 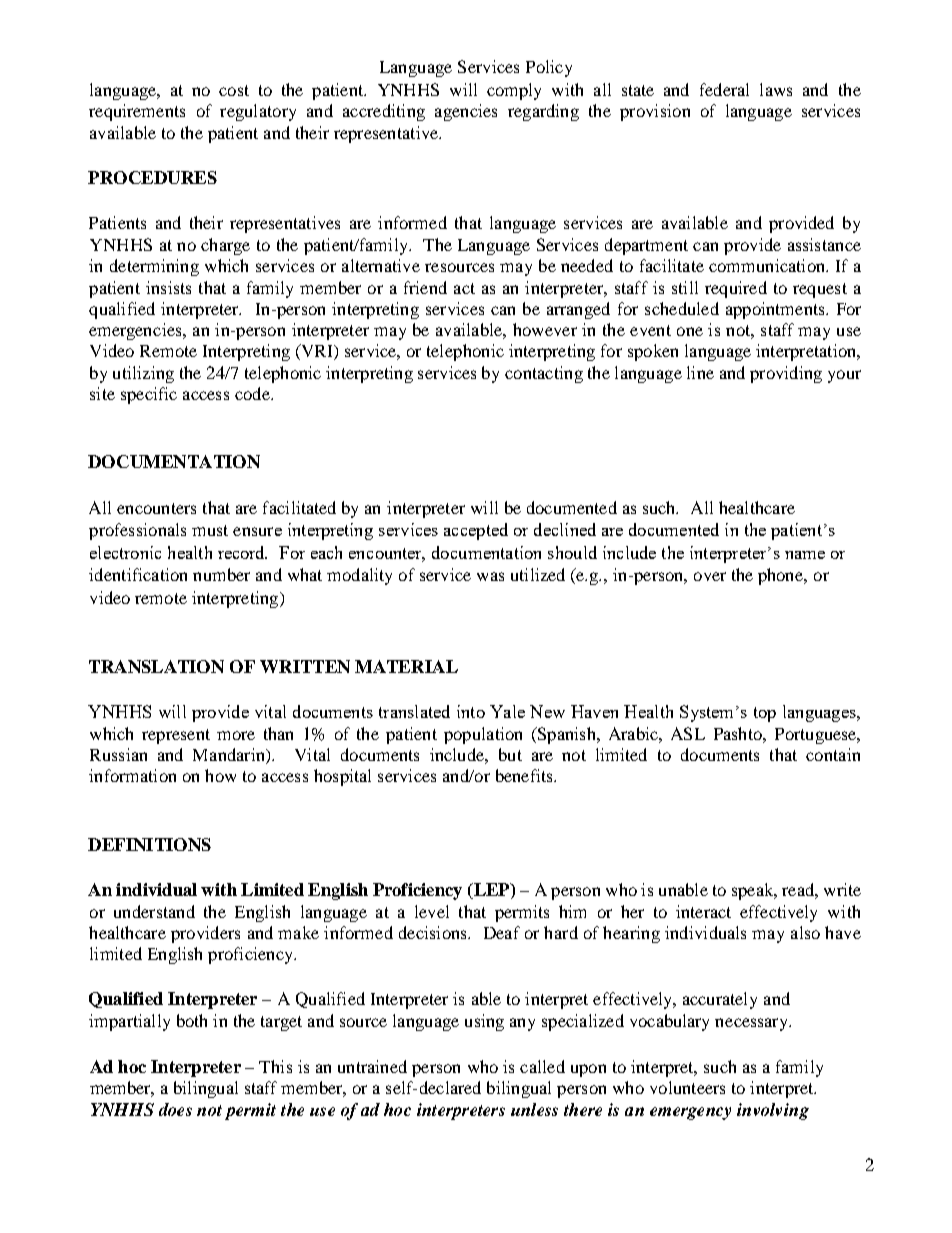 What do you see at coordinates (476, 531) in the screenshot?
I see `accepted` at bounding box center [476, 531].
